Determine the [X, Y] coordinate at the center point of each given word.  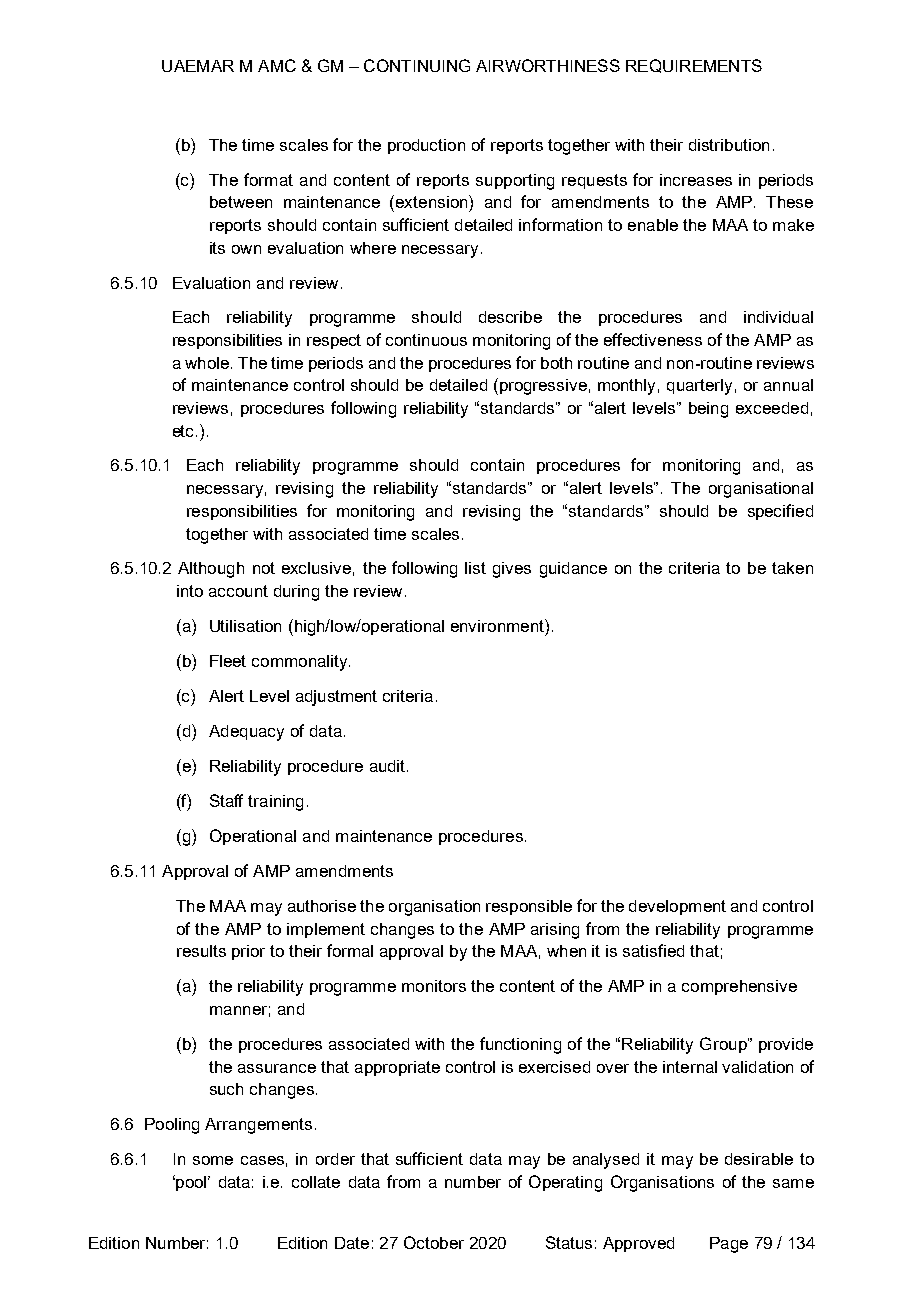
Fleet [228, 661]
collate [316, 1182]
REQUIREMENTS [694, 66]
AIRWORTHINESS [548, 65]
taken [792, 568]
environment [498, 625]
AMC [277, 65]
